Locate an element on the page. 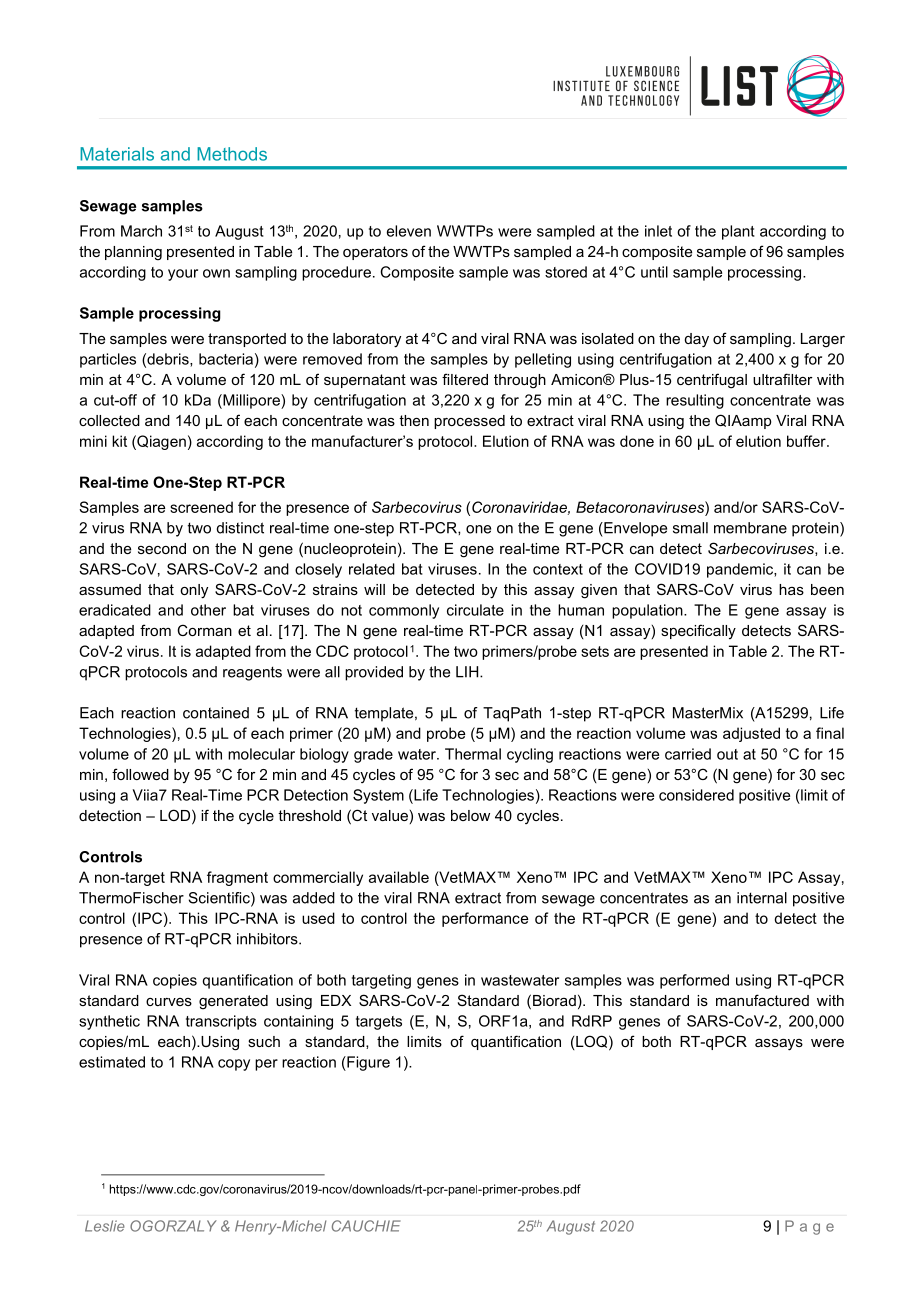  Thermal is located at coordinates (473, 754).
